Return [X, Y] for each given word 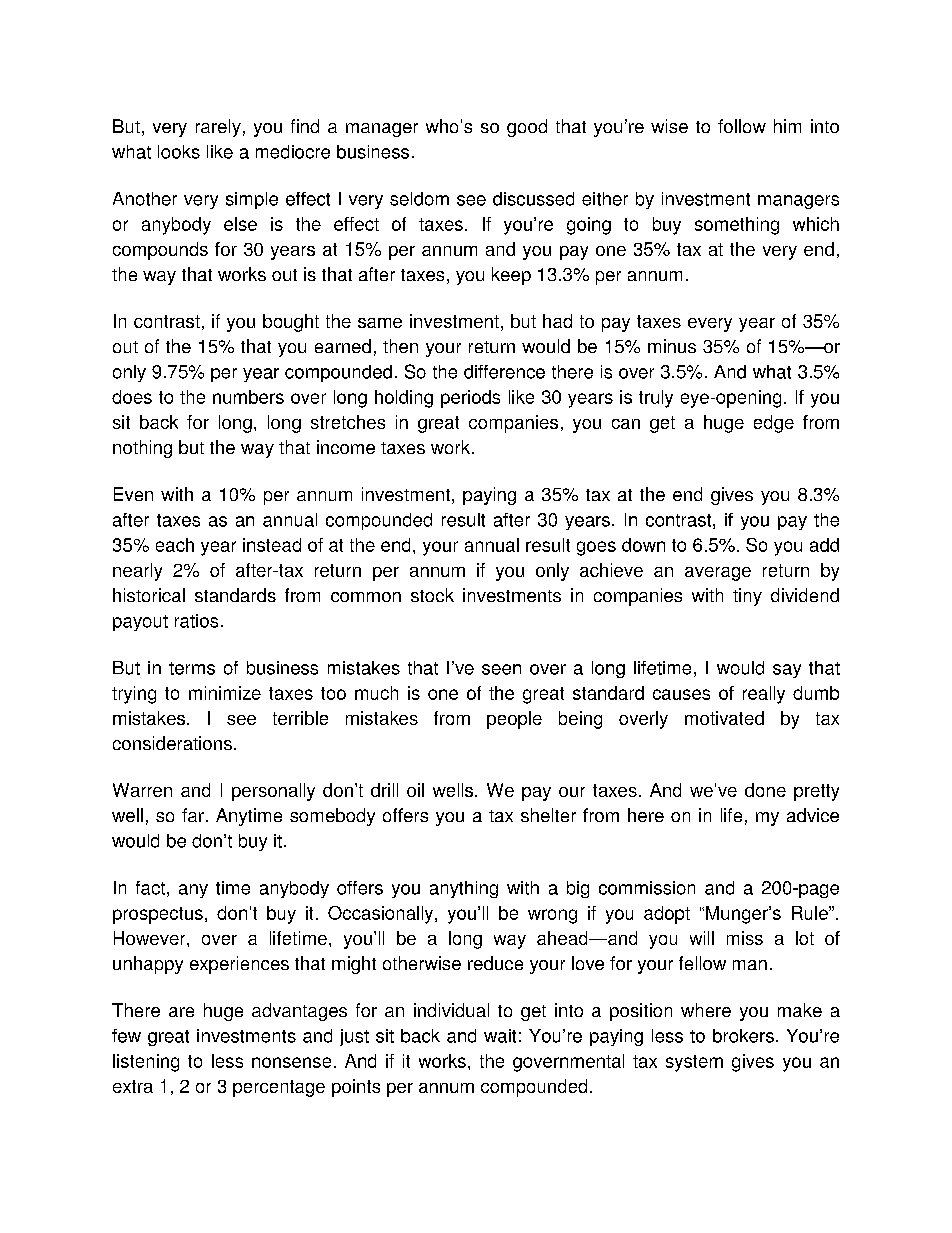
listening [146, 1063]
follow [742, 126]
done [765, 790]
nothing [142, 449]
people [514, 720]
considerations [172, 743]
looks [179, 152]
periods [470, 399]
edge [774, 424]
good [527, 128]
